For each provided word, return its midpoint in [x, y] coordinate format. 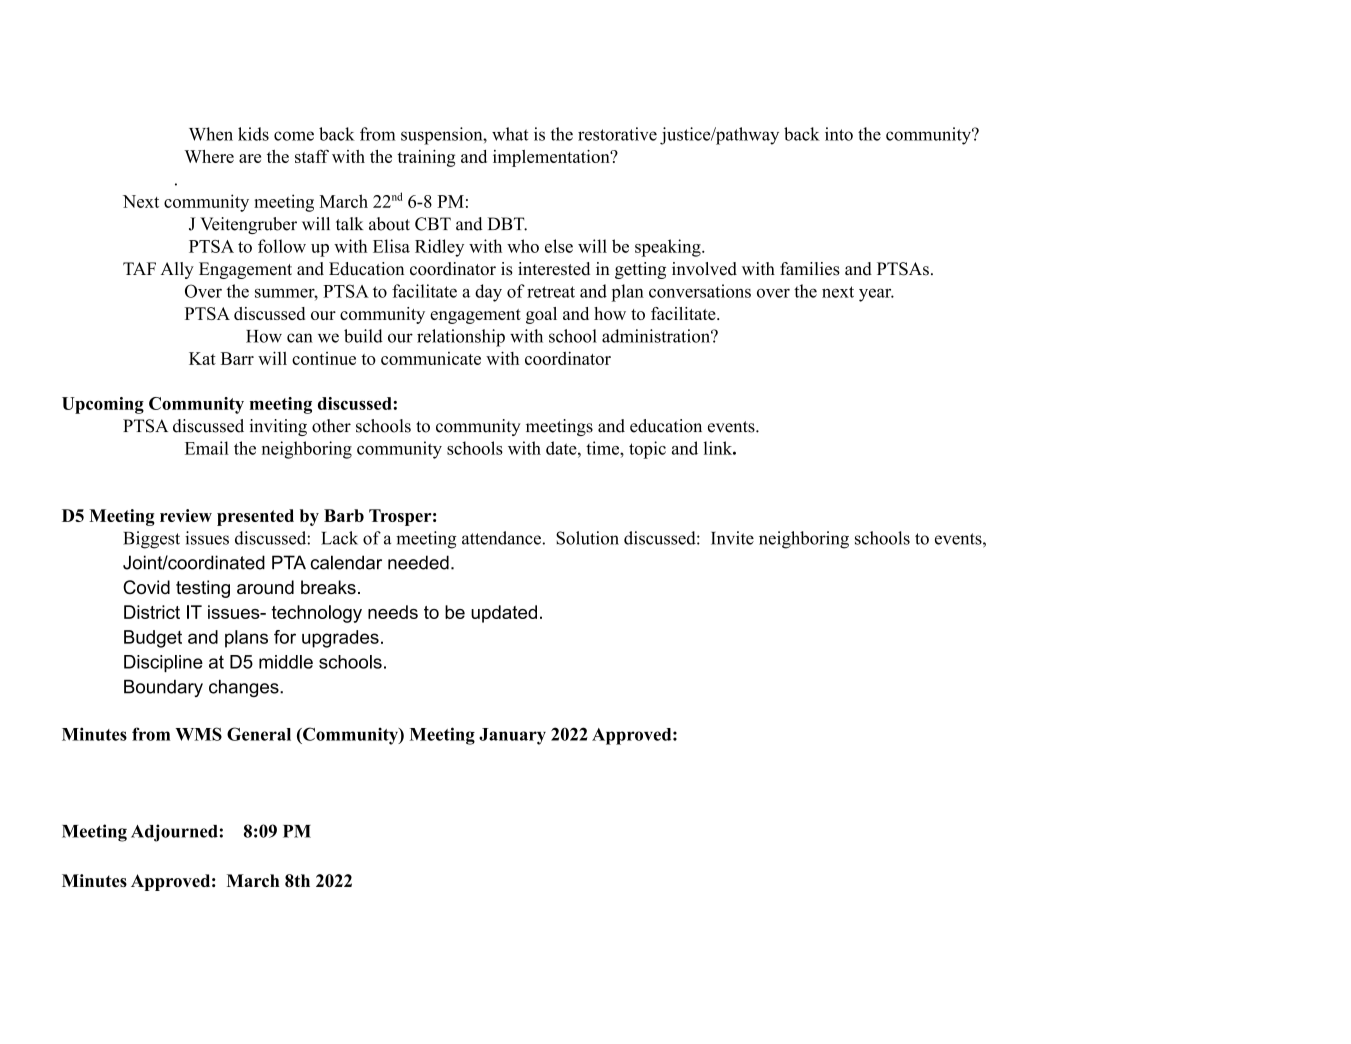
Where [209, 156]
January [512, 736]
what [510, 134]
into [839, 134]
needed [418, 562]
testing [203, 589]
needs [393, 612]
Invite [732, 538]
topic [647, 450]
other [331, 426]
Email [207, 448]
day [488, 293]
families [810, 269]
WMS [198, 734]
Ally [177, 270]
